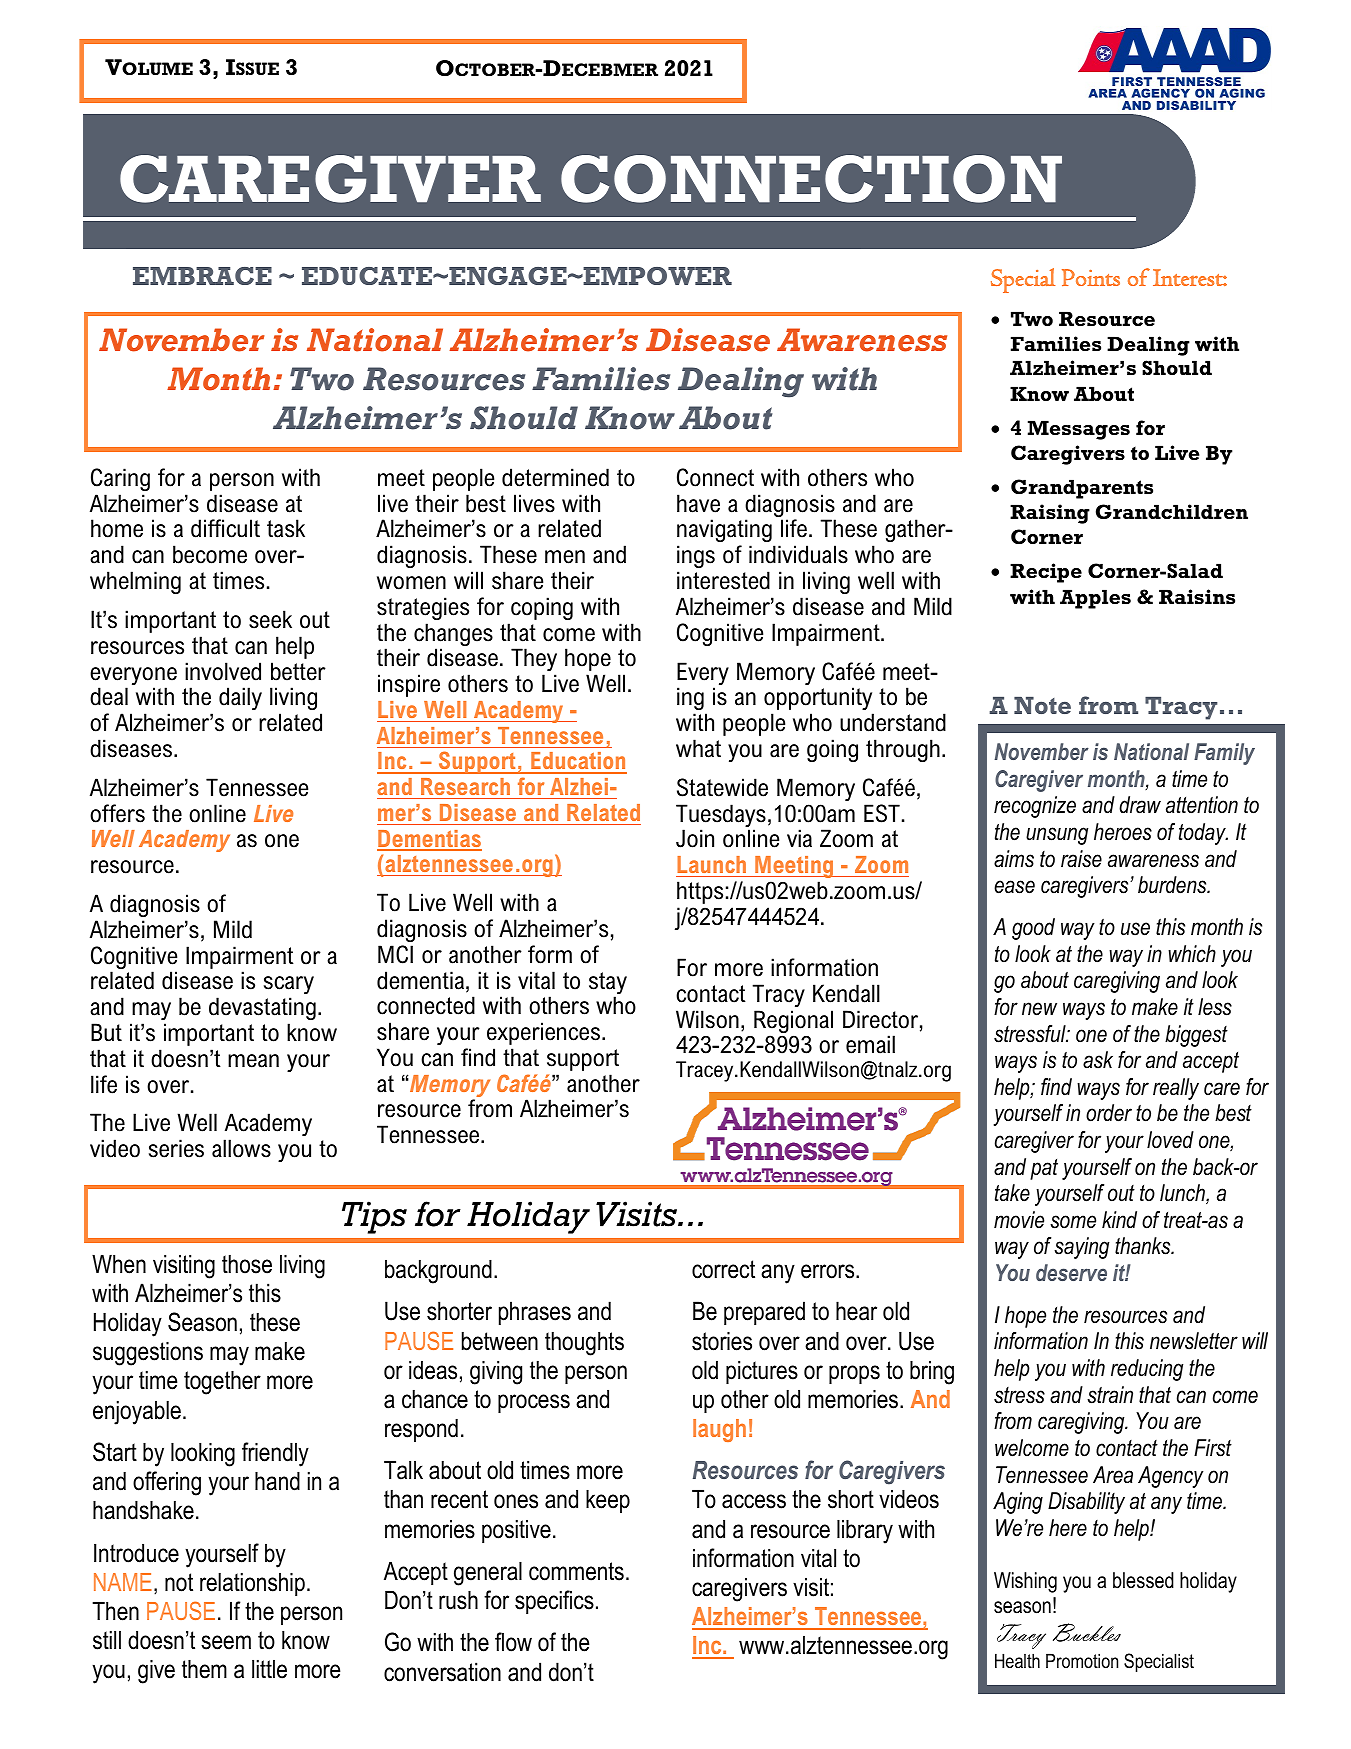  I want to click on seek, so click(270, 619).
